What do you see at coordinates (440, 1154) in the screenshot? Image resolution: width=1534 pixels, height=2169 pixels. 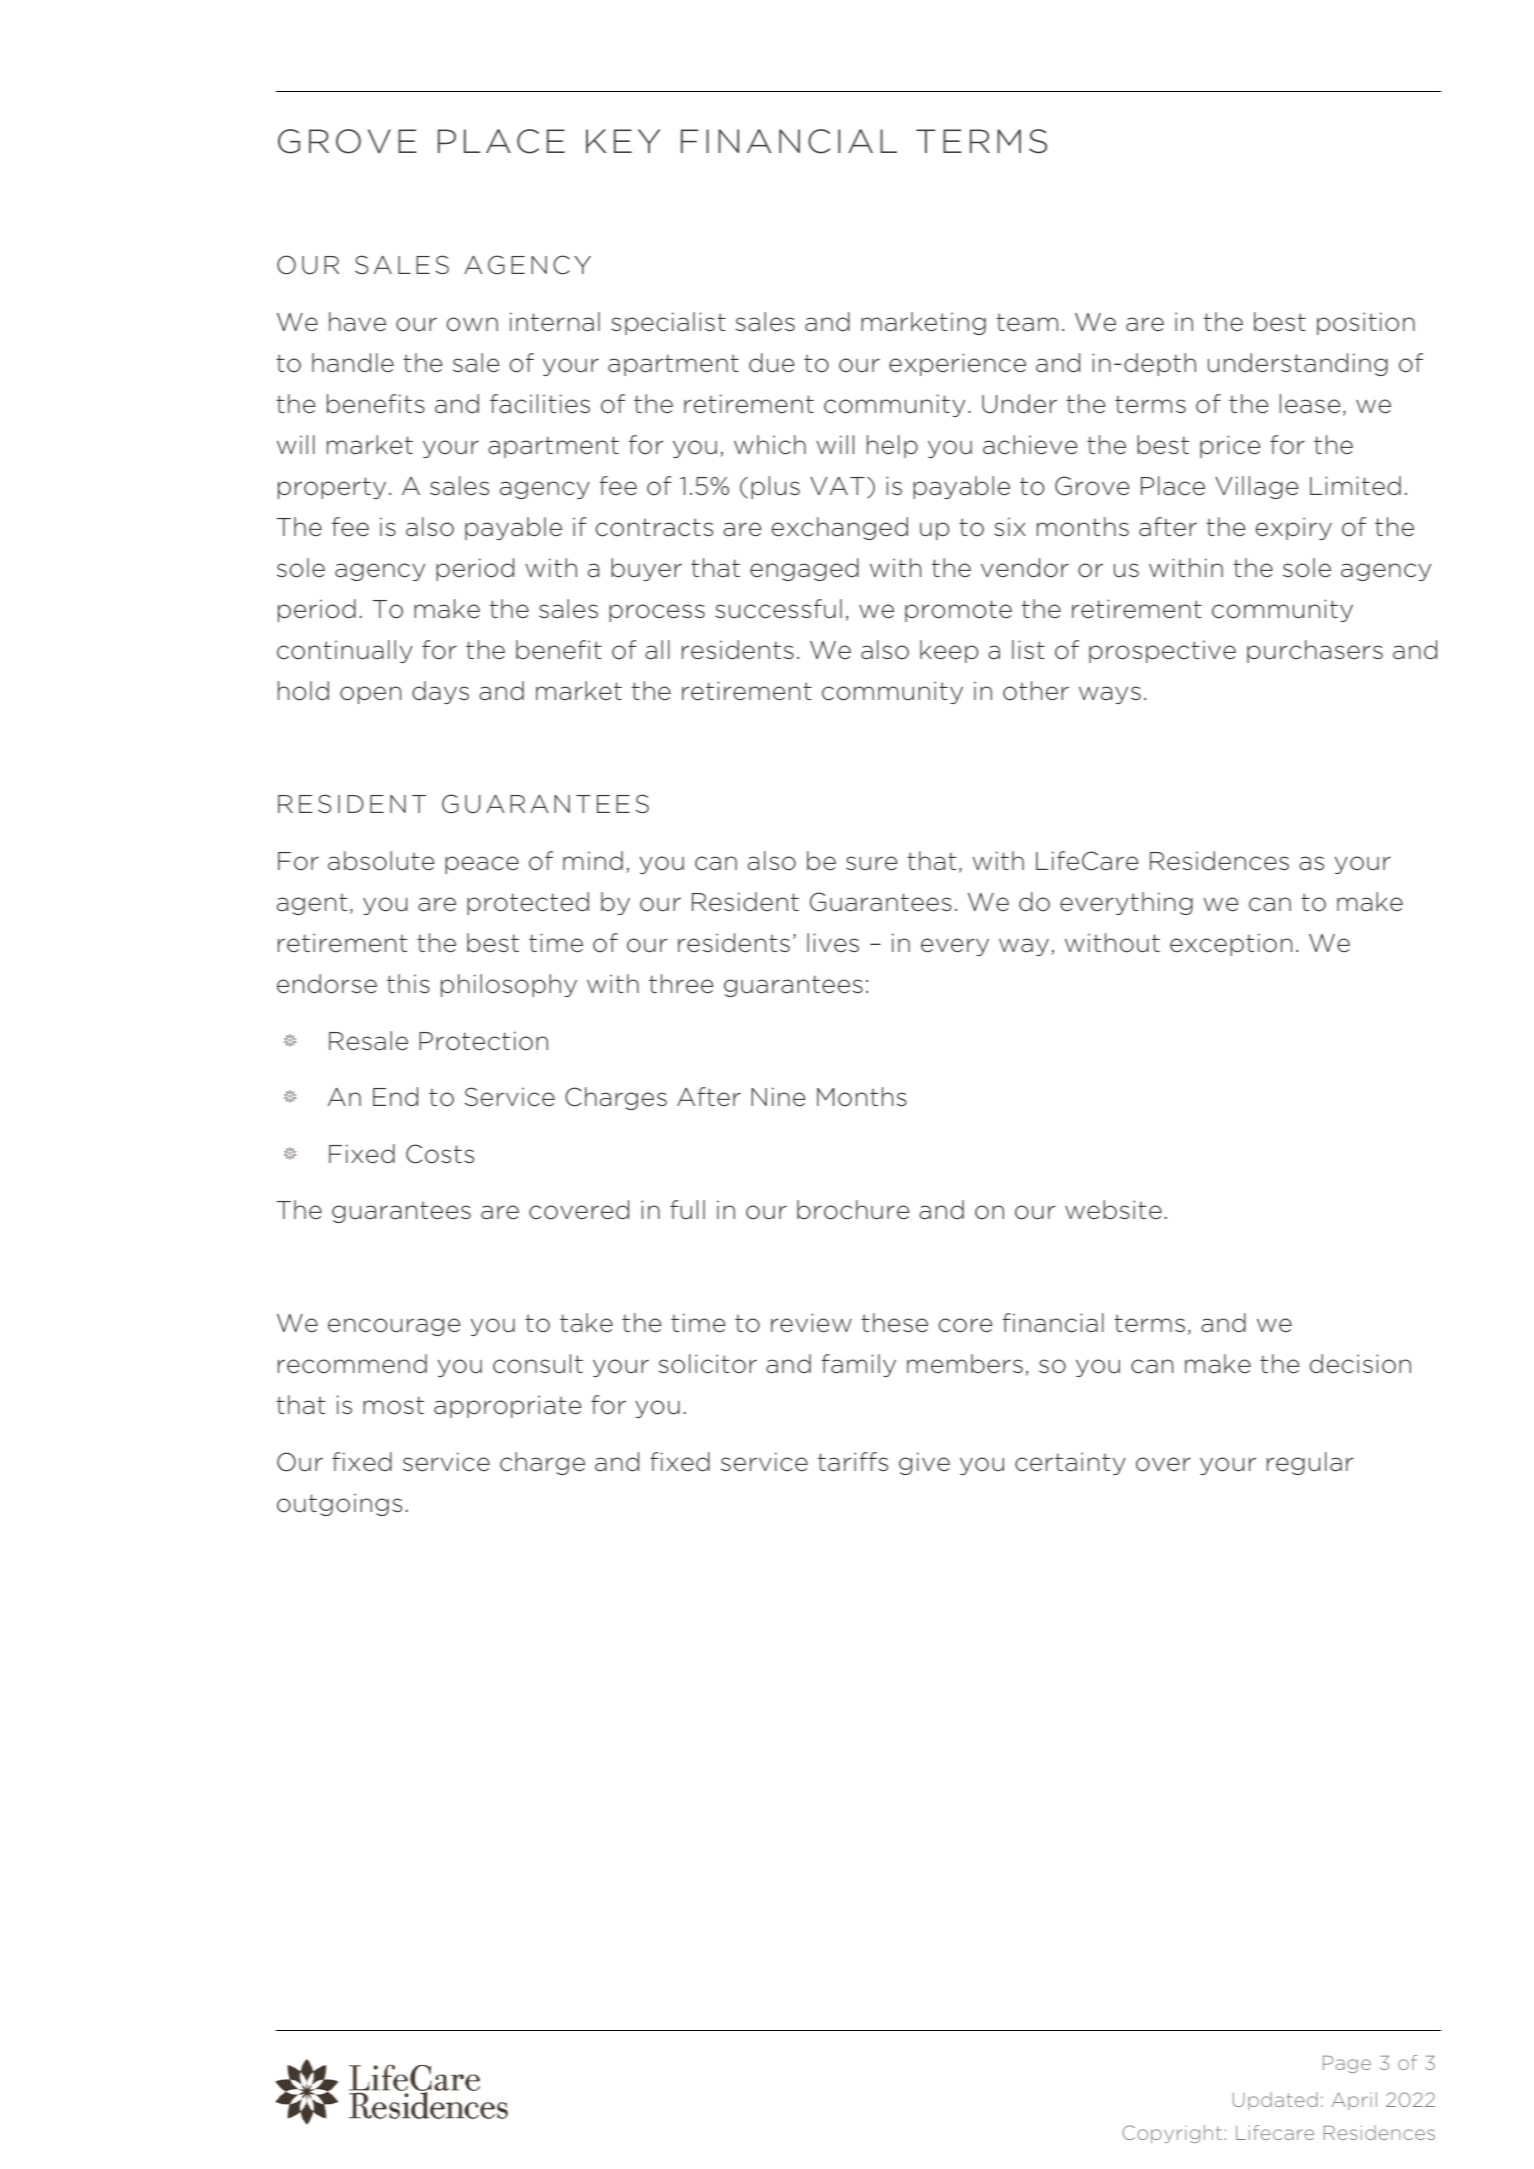 I see `Costs` at bounding box center [440, 1154].
